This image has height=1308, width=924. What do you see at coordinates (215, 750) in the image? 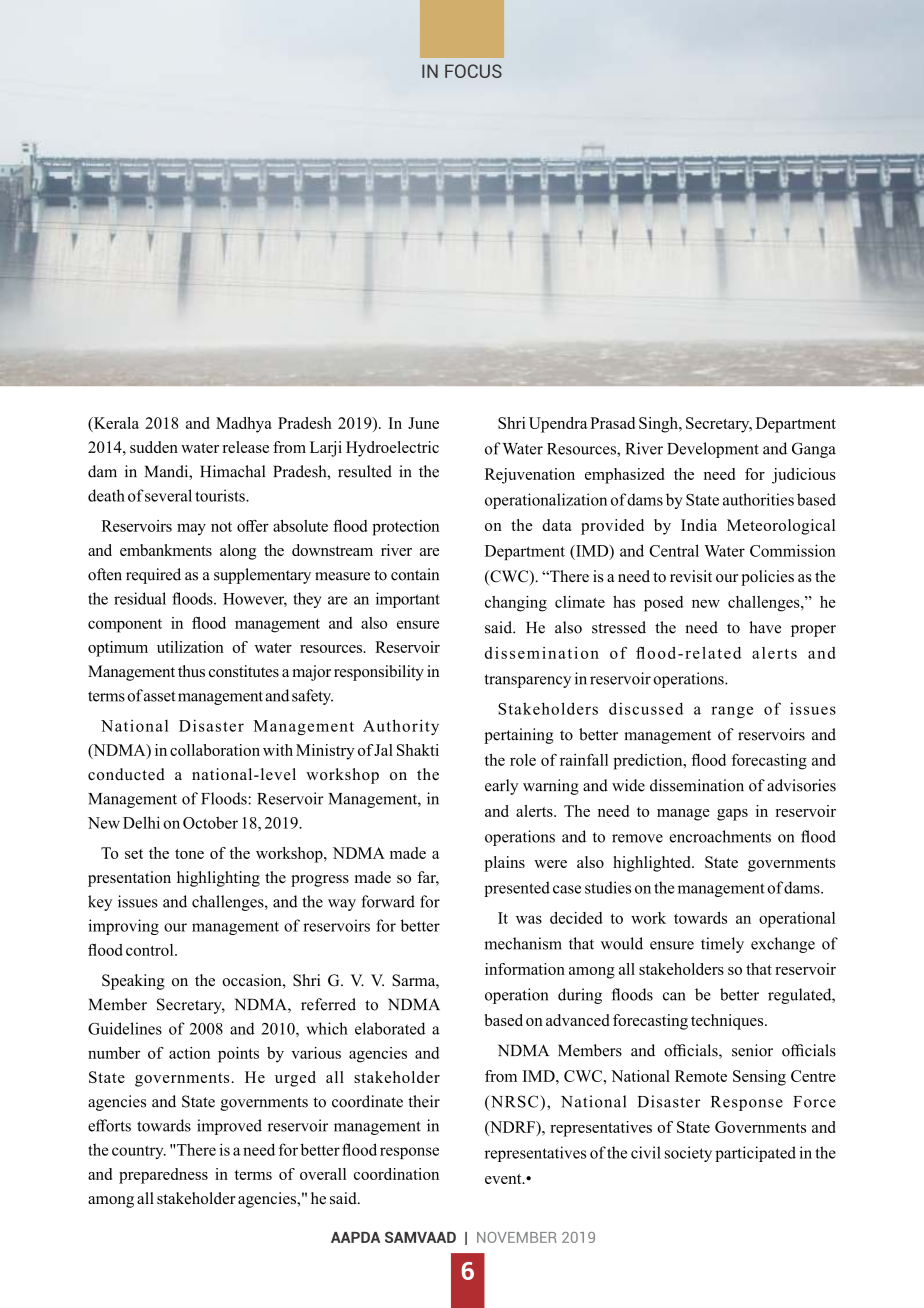
I see `collaboration` at bounding box center [215, 750].
